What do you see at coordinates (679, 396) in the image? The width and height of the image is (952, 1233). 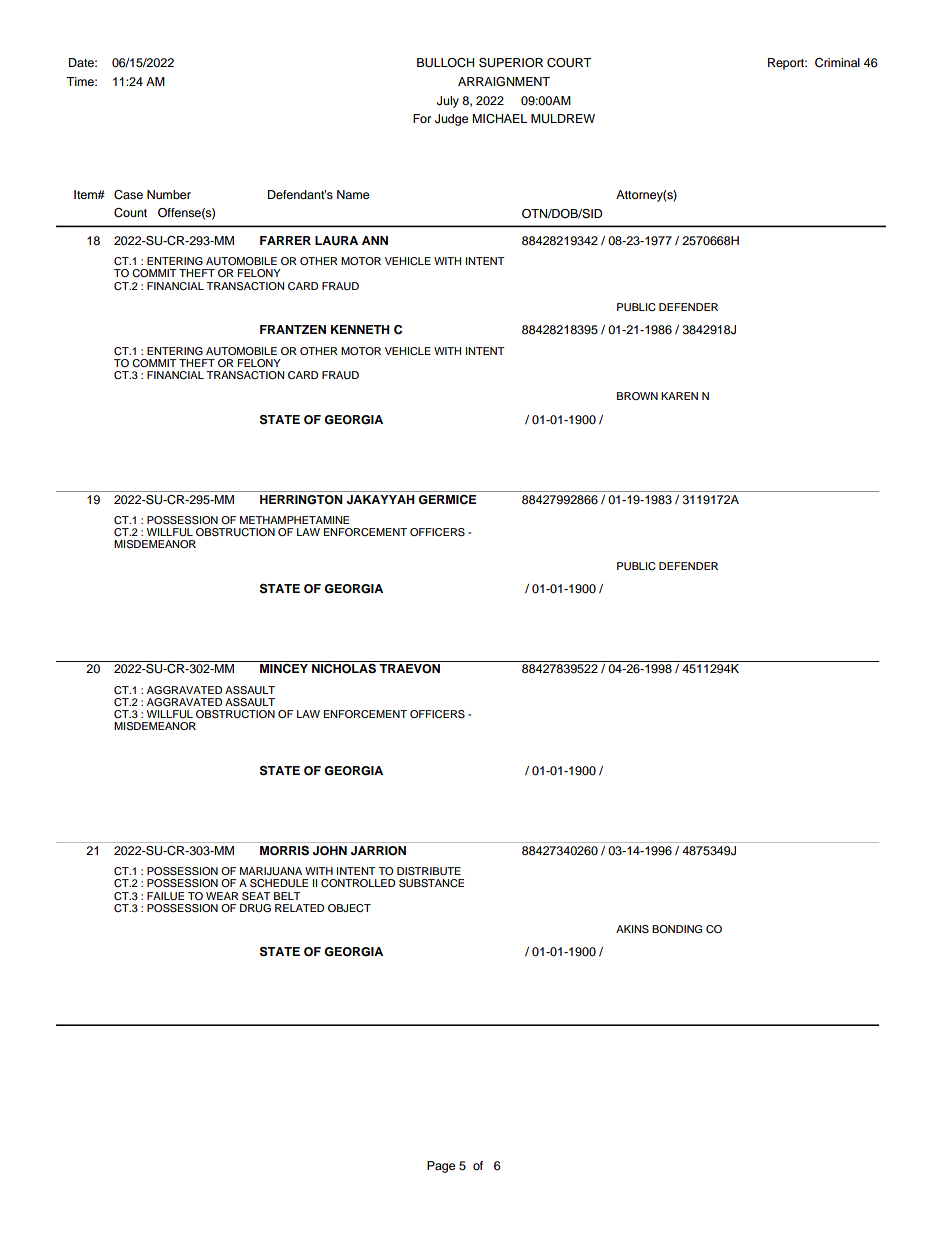 I see `KAREN` at bounding box center [679, 396].
